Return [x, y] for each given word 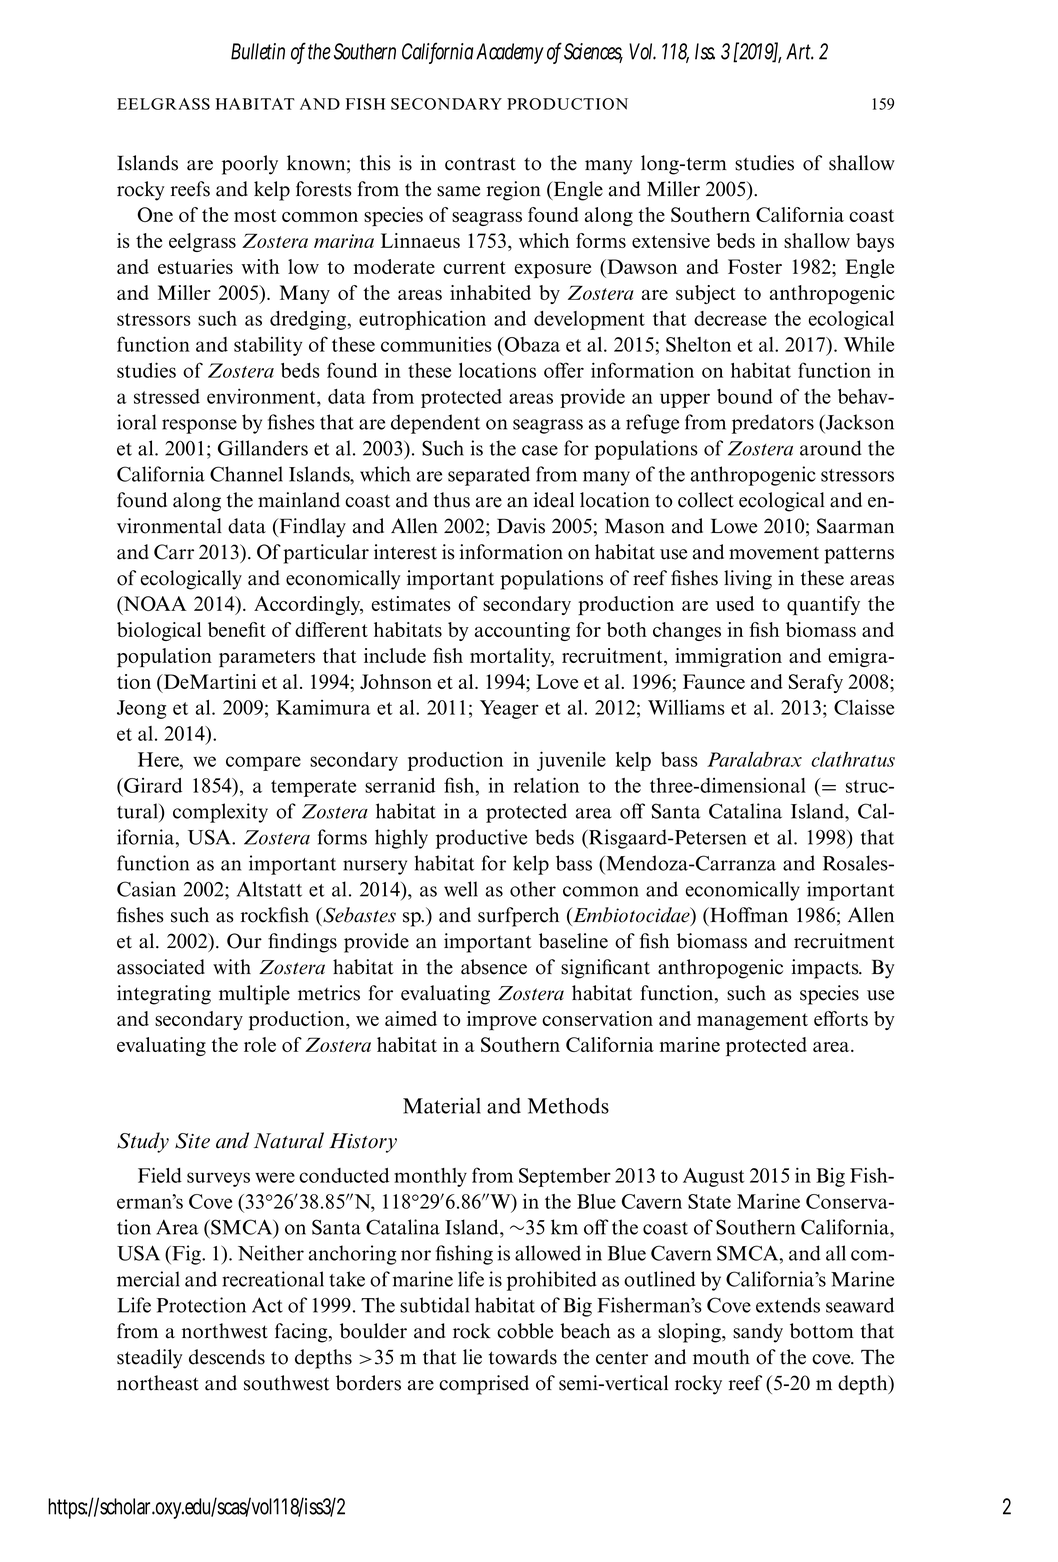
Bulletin [258, 51]
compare [263, 763]
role [260, 1044]
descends [227, 1357]
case [540, 450]
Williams [686, 707]
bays [875, 242]
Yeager [509, 709]
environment [262, 396]
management [752, 1021]
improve [502, 1020]
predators [773, 424]
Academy [510, 53]
